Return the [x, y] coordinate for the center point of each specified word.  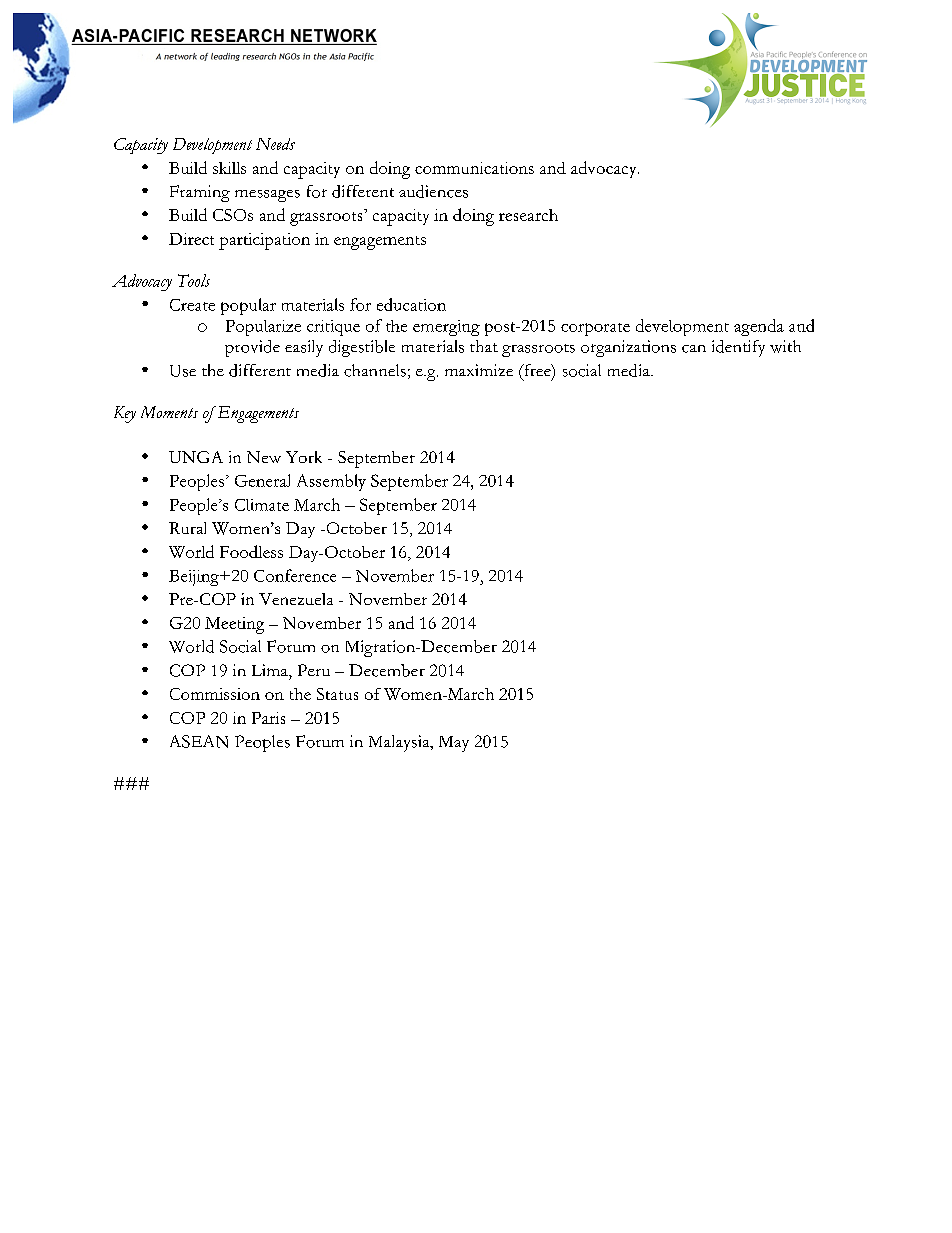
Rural [187, 528]
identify [738, 348]
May [454, 744]
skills [229, 168]
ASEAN [199, 741]
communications [474, 168]
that [484, 346]
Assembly [331, 482]
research [528, 215]
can [694, 349]
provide [252, 348]
